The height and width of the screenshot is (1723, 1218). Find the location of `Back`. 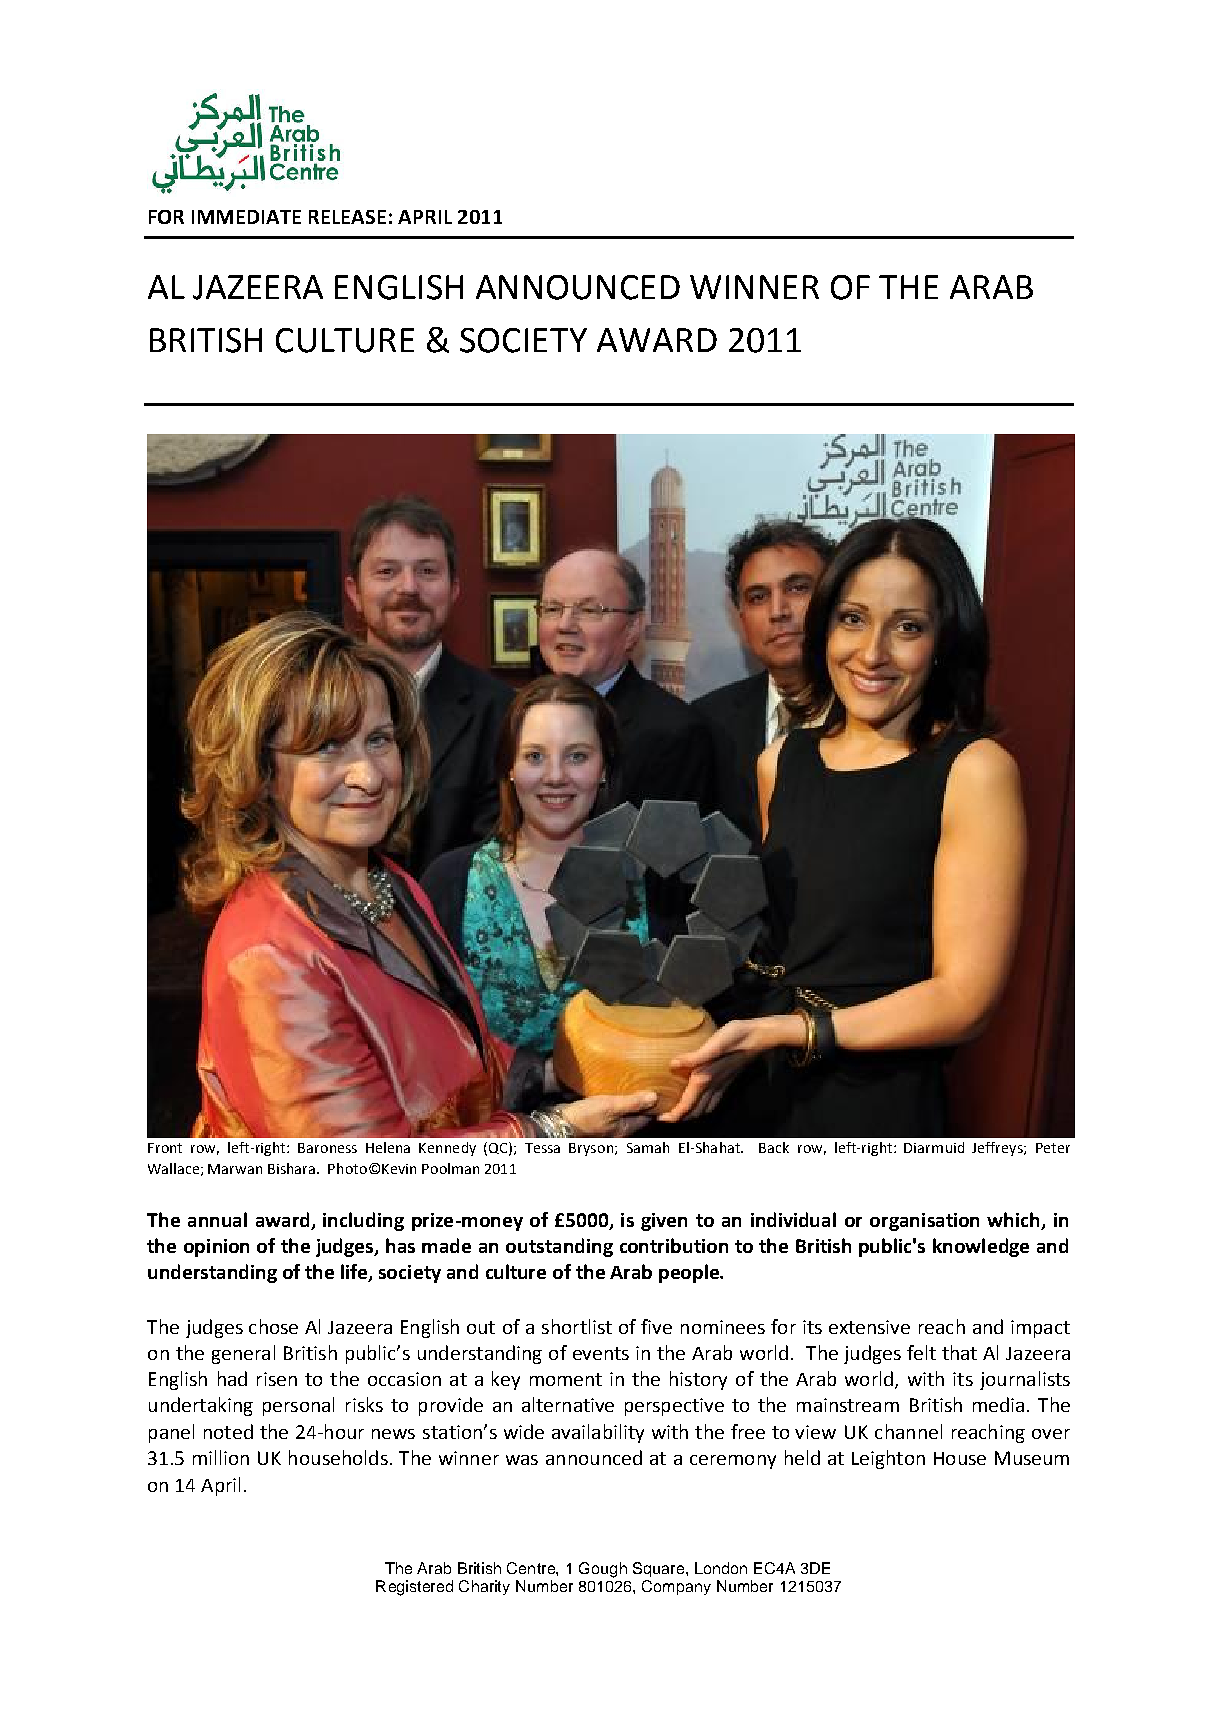

Back is located at coordinates (774, 1147).
